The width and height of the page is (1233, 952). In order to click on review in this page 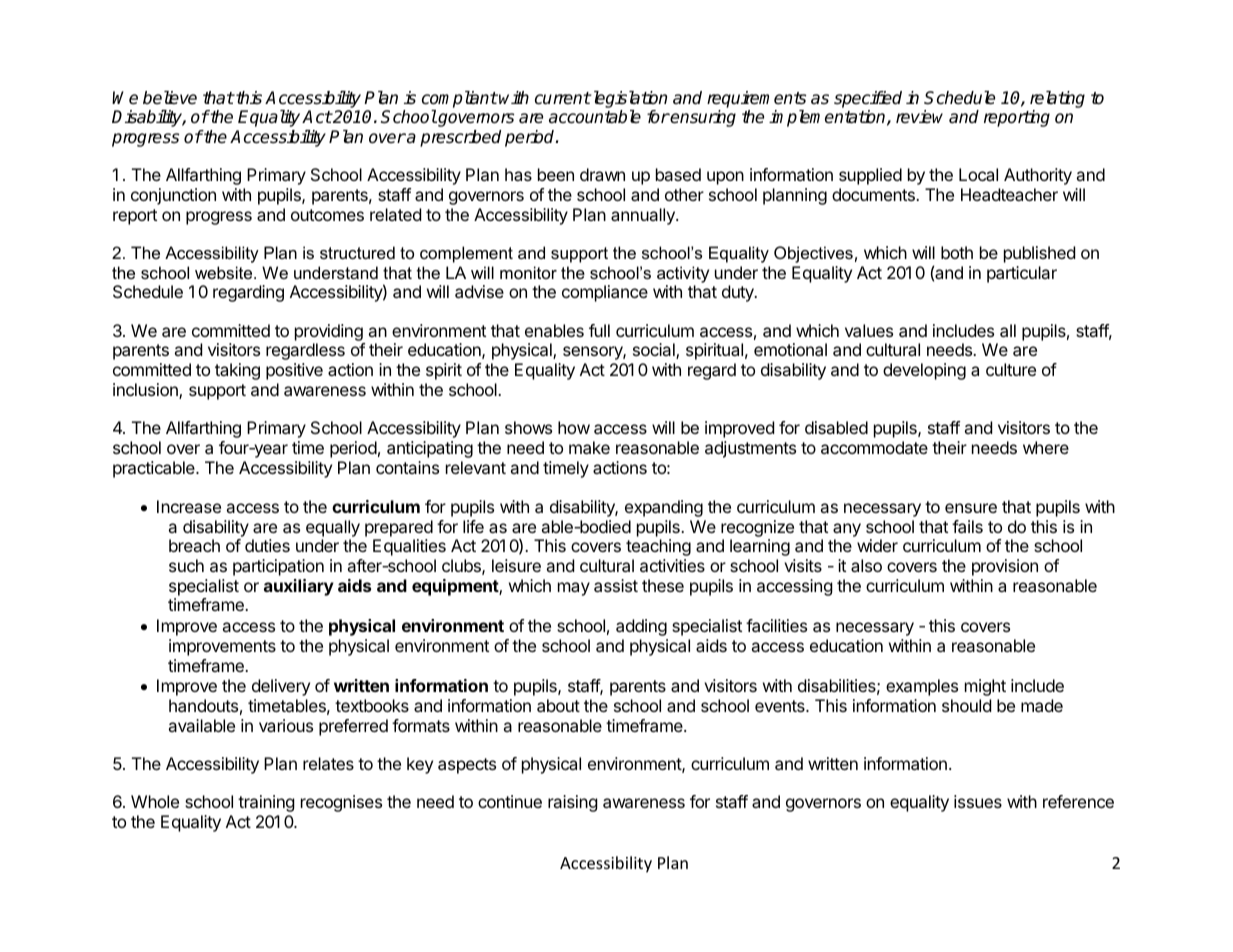, I will do `click(919, 117)`.
